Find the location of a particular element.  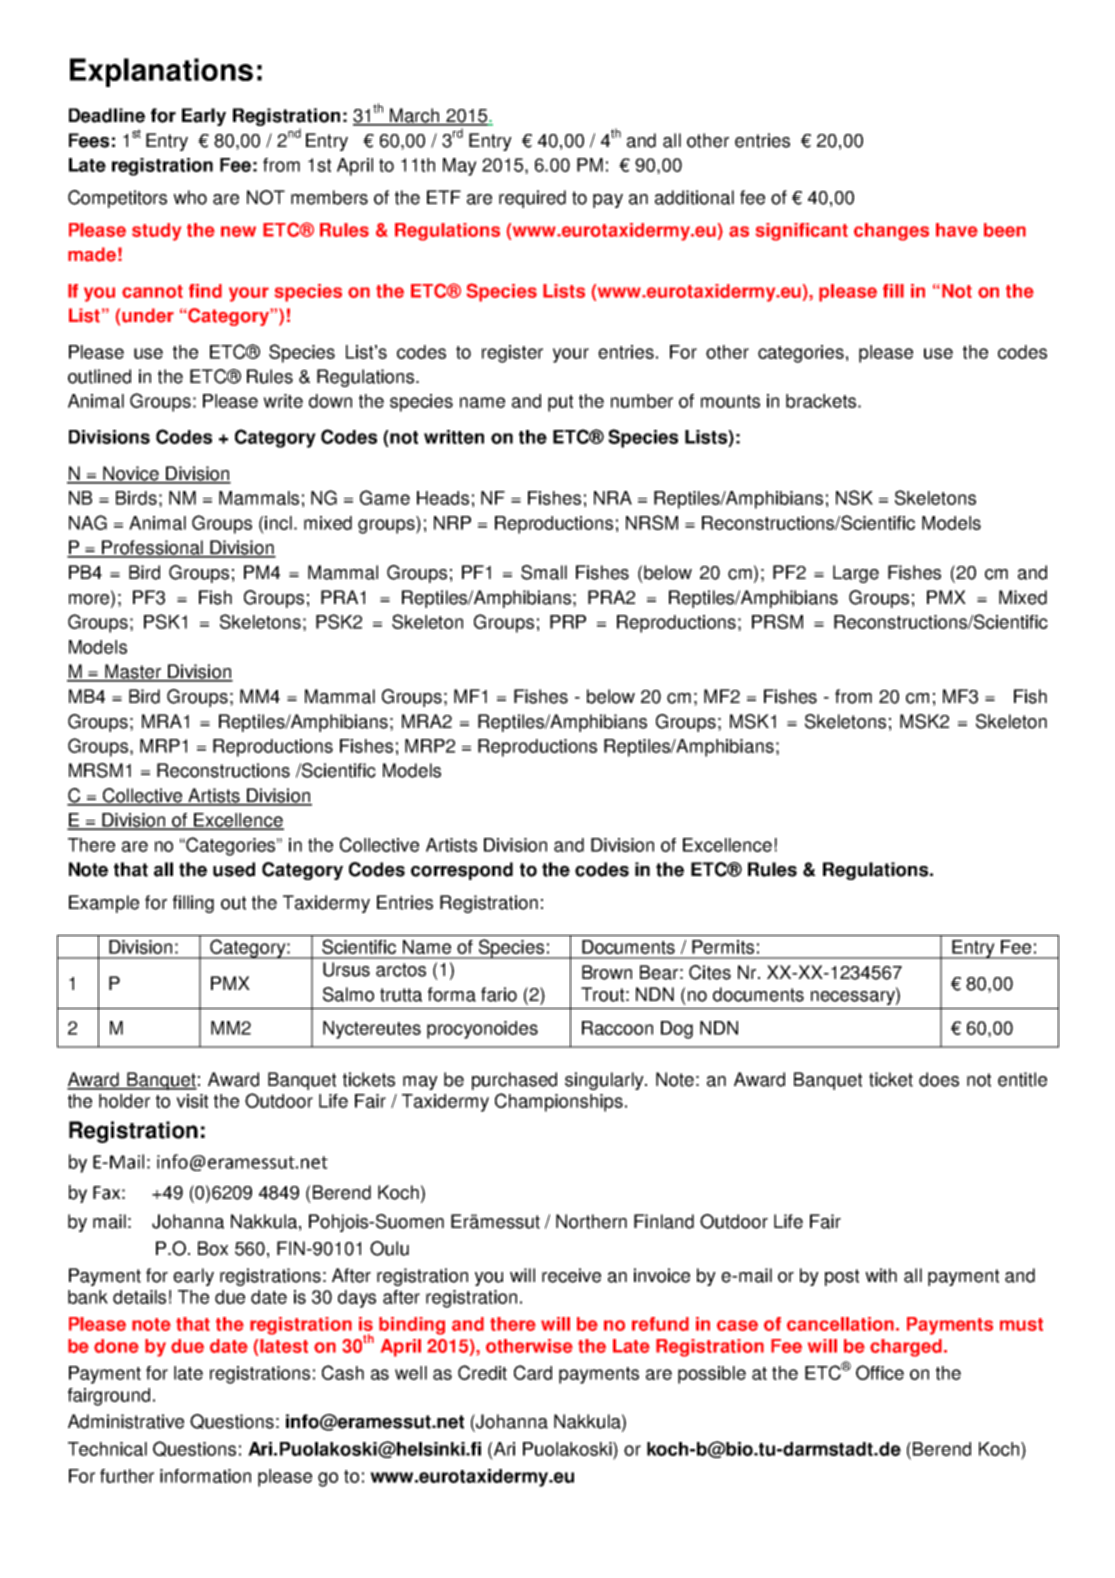

Professional is located at coordinates (152, 548).
